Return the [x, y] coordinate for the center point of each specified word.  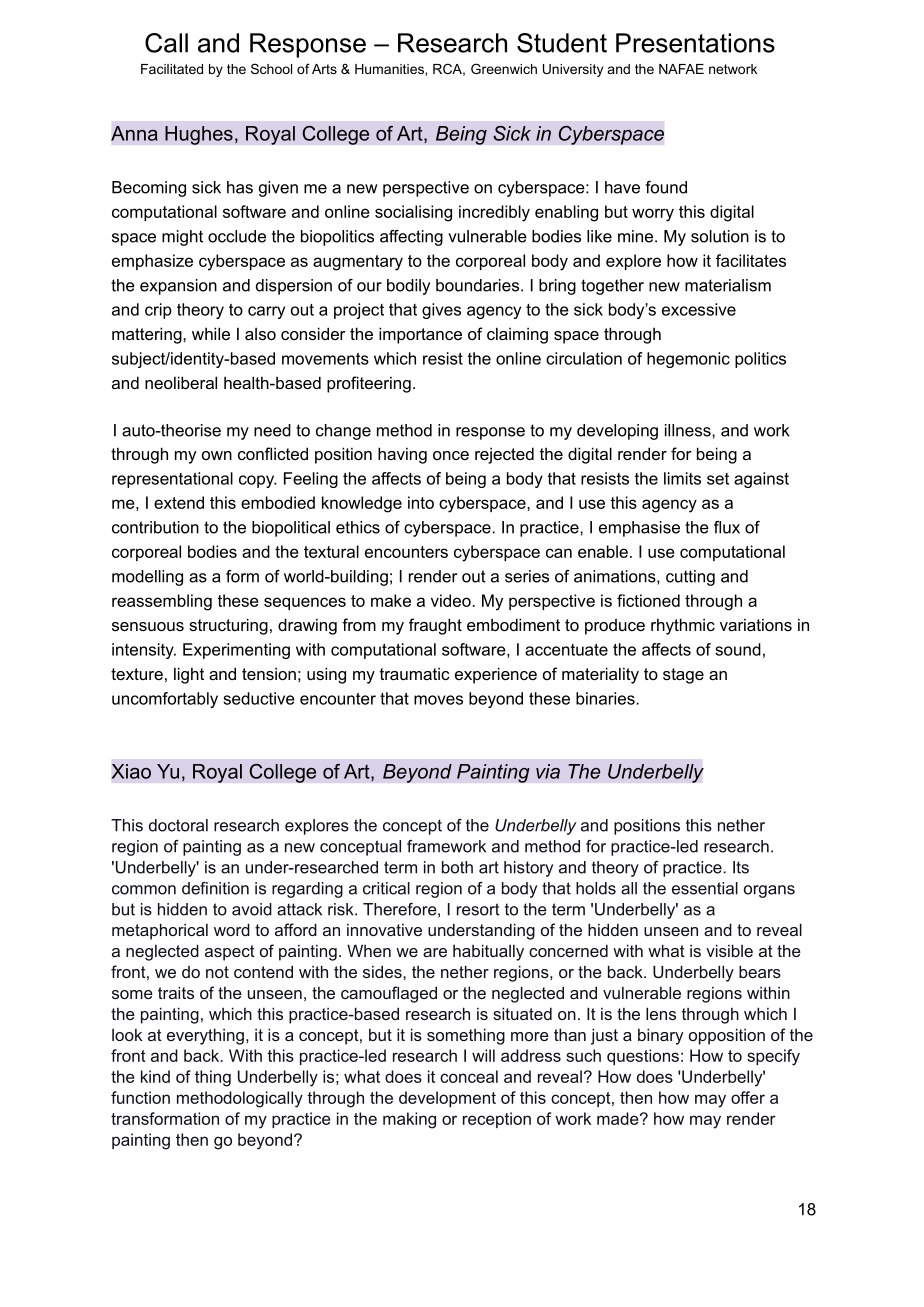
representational [172, 480]
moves [438, 700]
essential [705, 888]
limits [682, 478]
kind [155, 1076]
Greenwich [504, 68]
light [189, 675]
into [421, 502]
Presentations [695, 43]
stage [683, 676]
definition [215, 888]
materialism [728, 285]
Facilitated [172, 69]
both [457, 867]
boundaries [477, 285]
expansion [178, 287]
